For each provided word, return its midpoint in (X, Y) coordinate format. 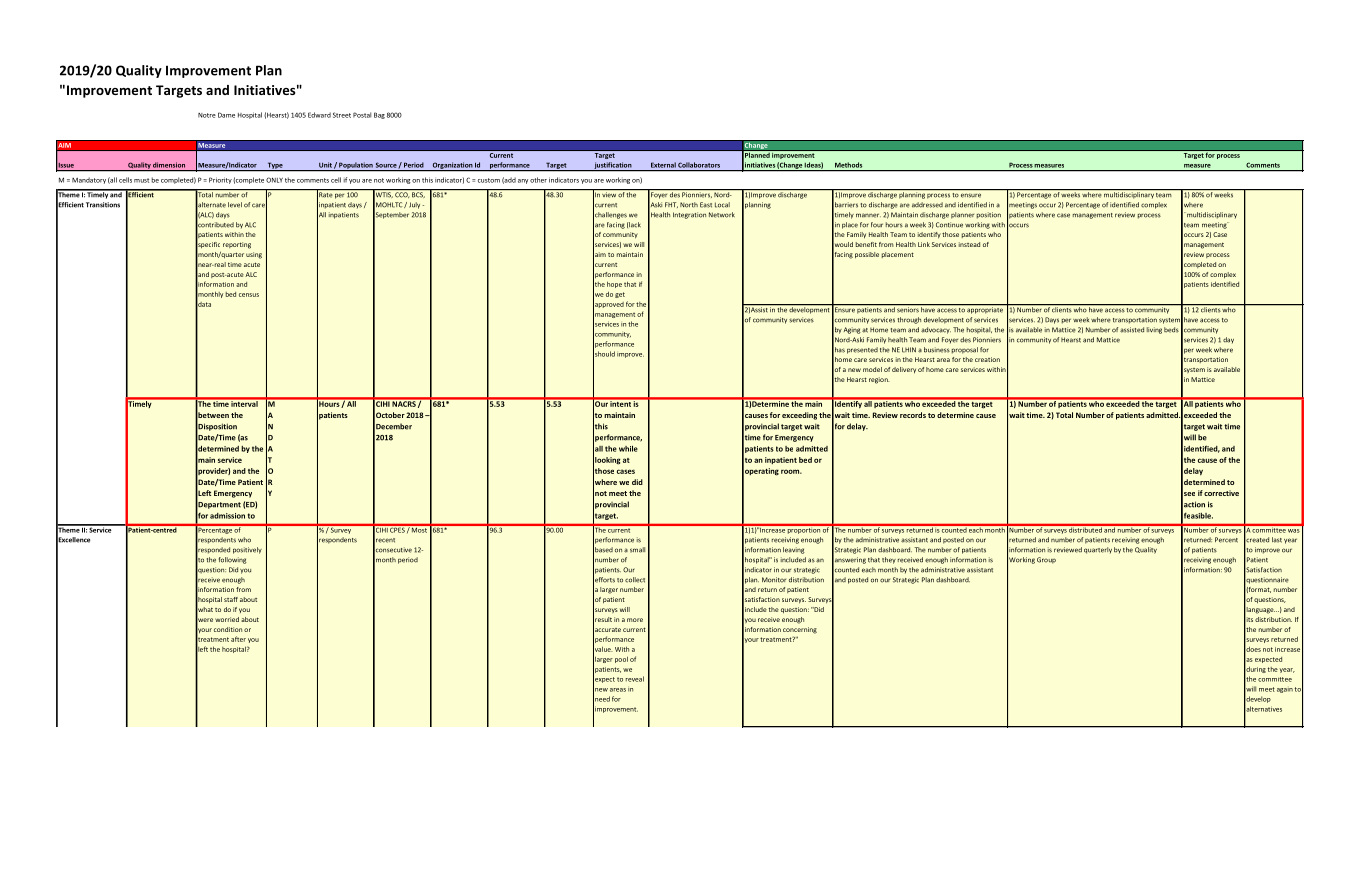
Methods (848, 165)
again (1285, 690)
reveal (635, 679)
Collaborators (699, 165)
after (238, 639)
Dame (226, 115)
